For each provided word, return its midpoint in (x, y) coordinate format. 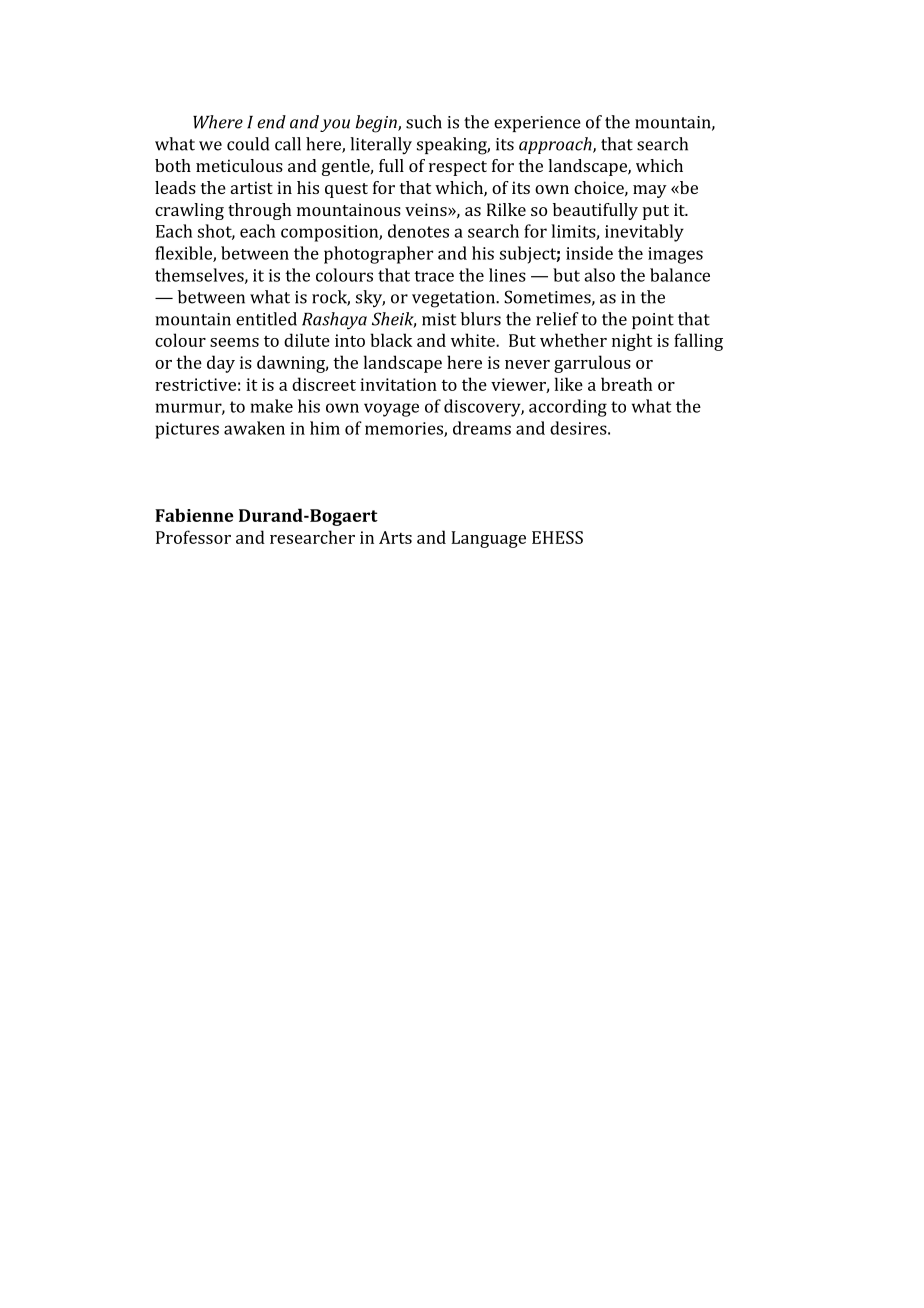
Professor (193, 537)
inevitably (644, 233)
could (248, 144)
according (568, 408)
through (260, 211)
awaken (254, 428)
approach (556, 145)
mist (439, 319)
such (424, 122)
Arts (395, 537)
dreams (482, 428)
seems (234, 342)
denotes (418, 231)
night (632, 342)
